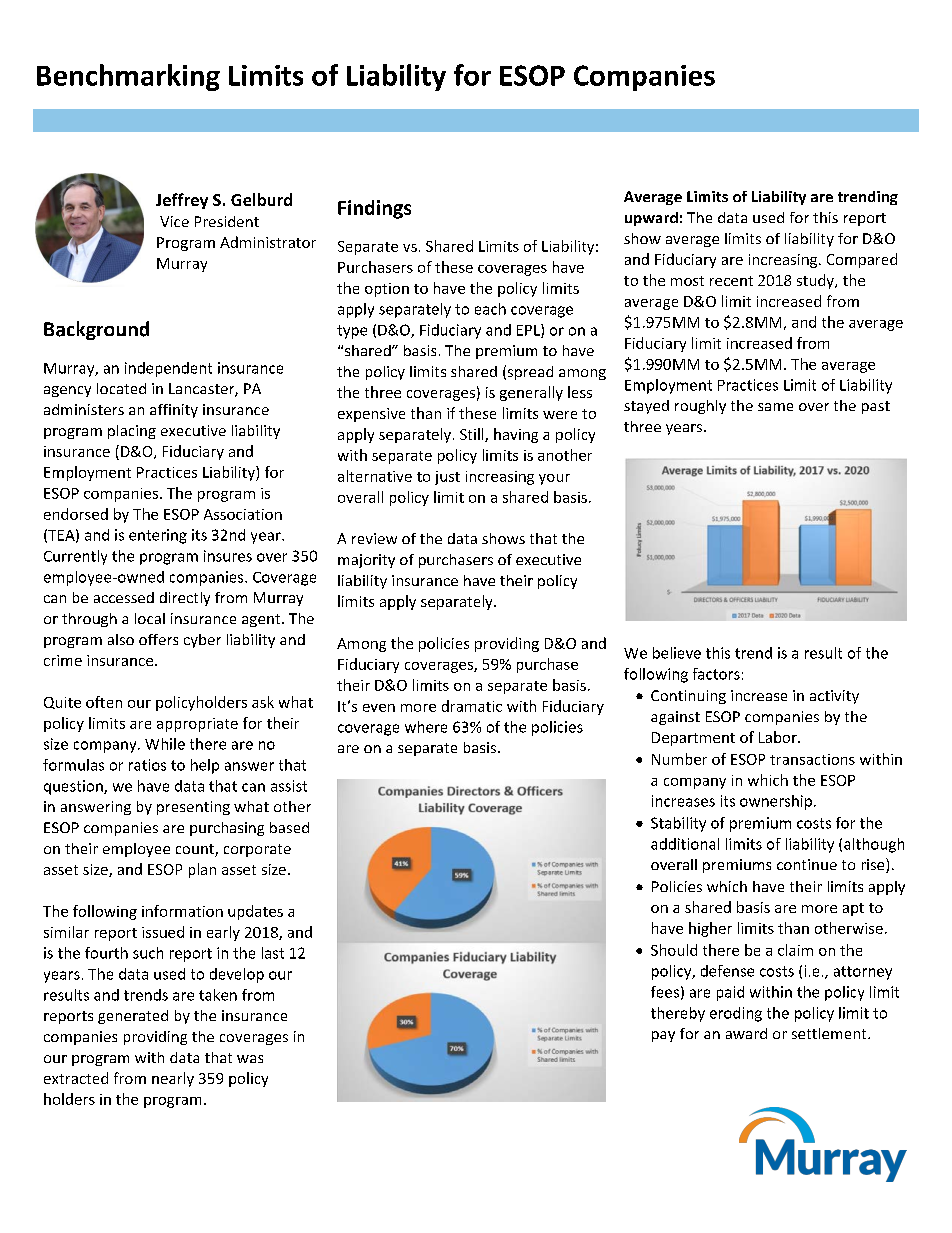  Describe the element at coordinates (133, 1017) in the page. I see `generated` at that location.
